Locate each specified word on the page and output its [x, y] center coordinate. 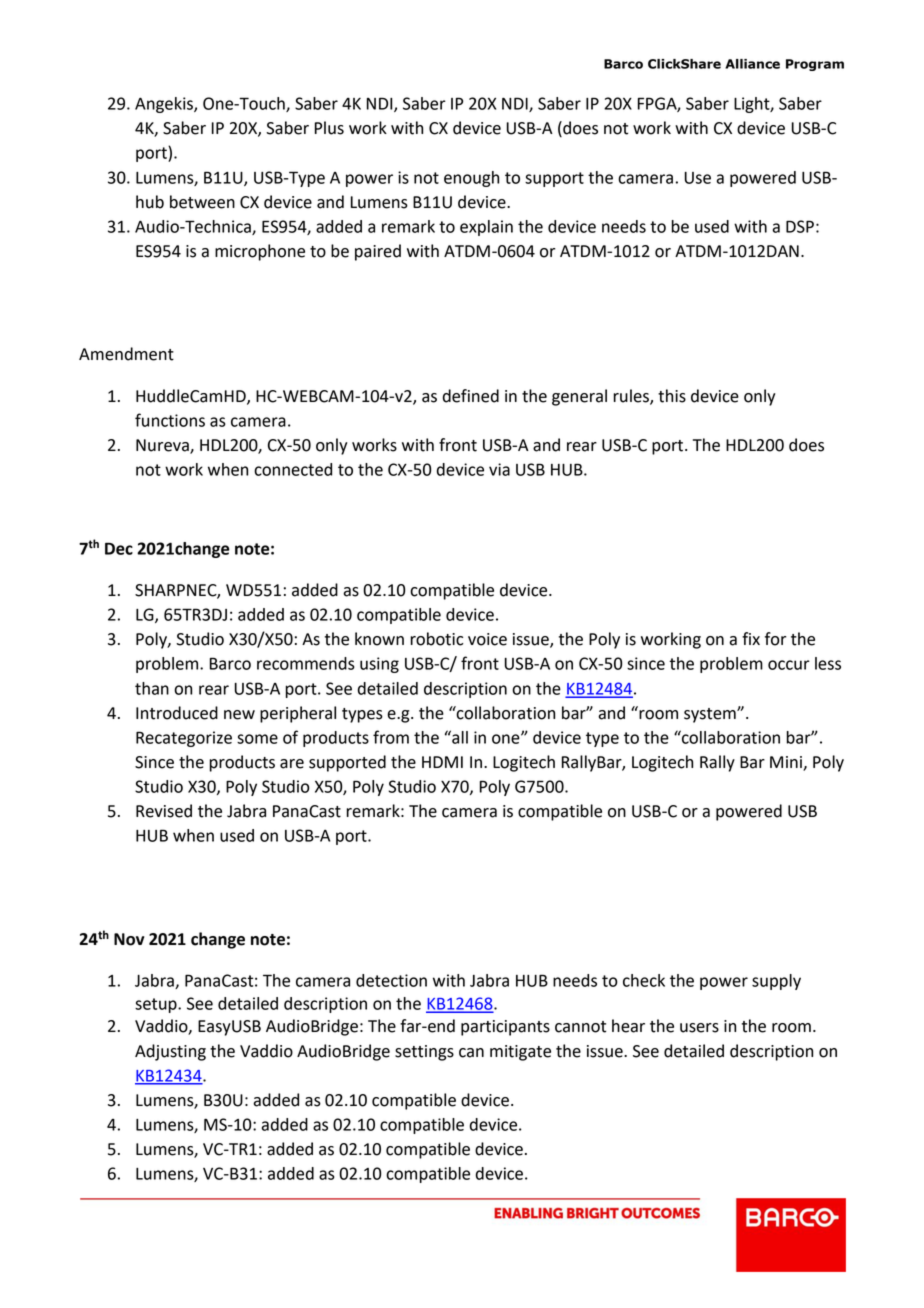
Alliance [752, 64]
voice [487, 639]
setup [157, 1005]
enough [471, 179]
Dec [119, 548]
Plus [329, 128]
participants [505, 1028]
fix [751, 638]
